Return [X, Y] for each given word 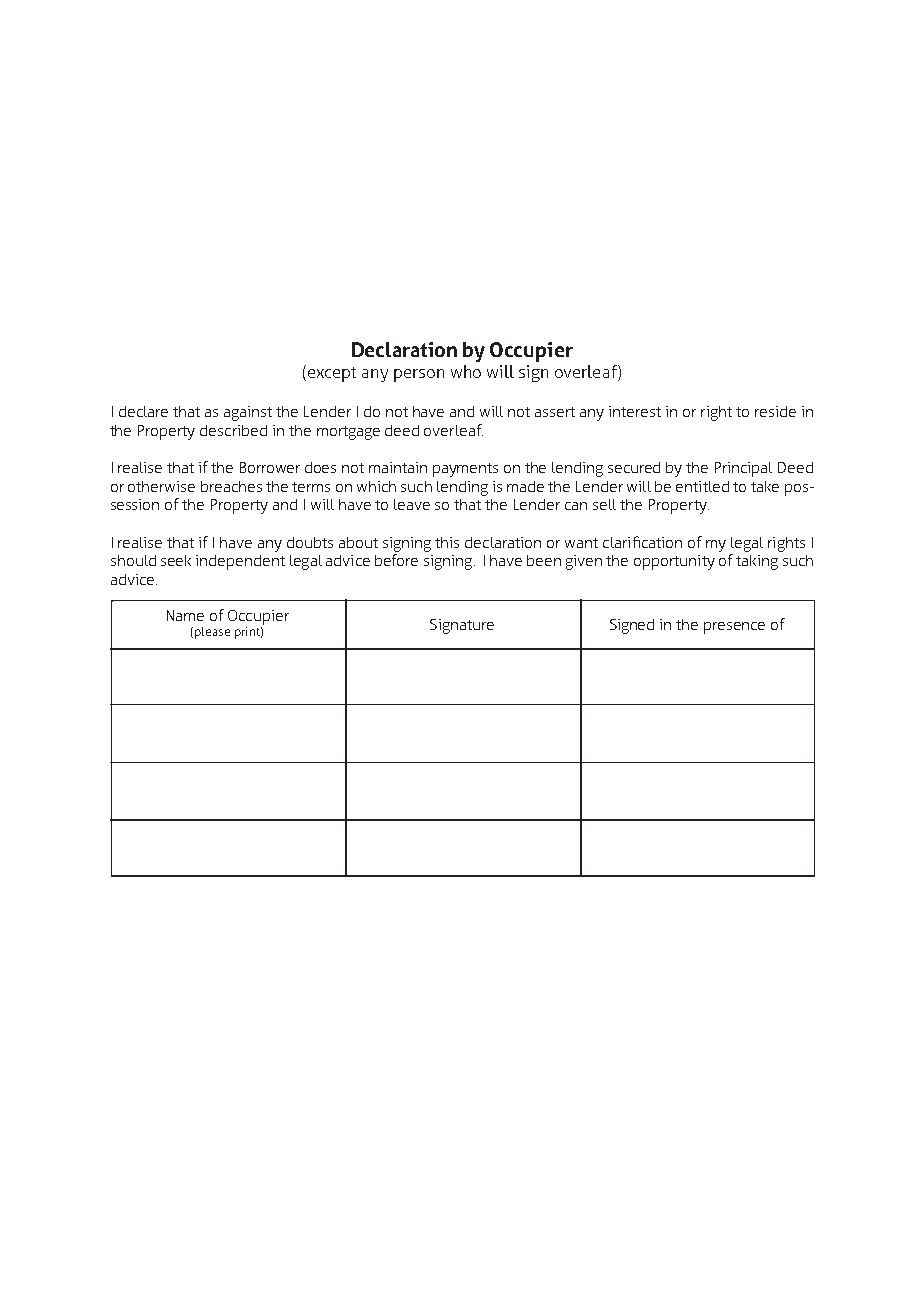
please [212, 633]
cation [662, 542]
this [447, 542]
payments [465, 470]
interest [635, 411]
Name [185, 615]
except [332, 374]
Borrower [270, 467]
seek [176, 560]
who [466, 371]
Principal [743, 469]
